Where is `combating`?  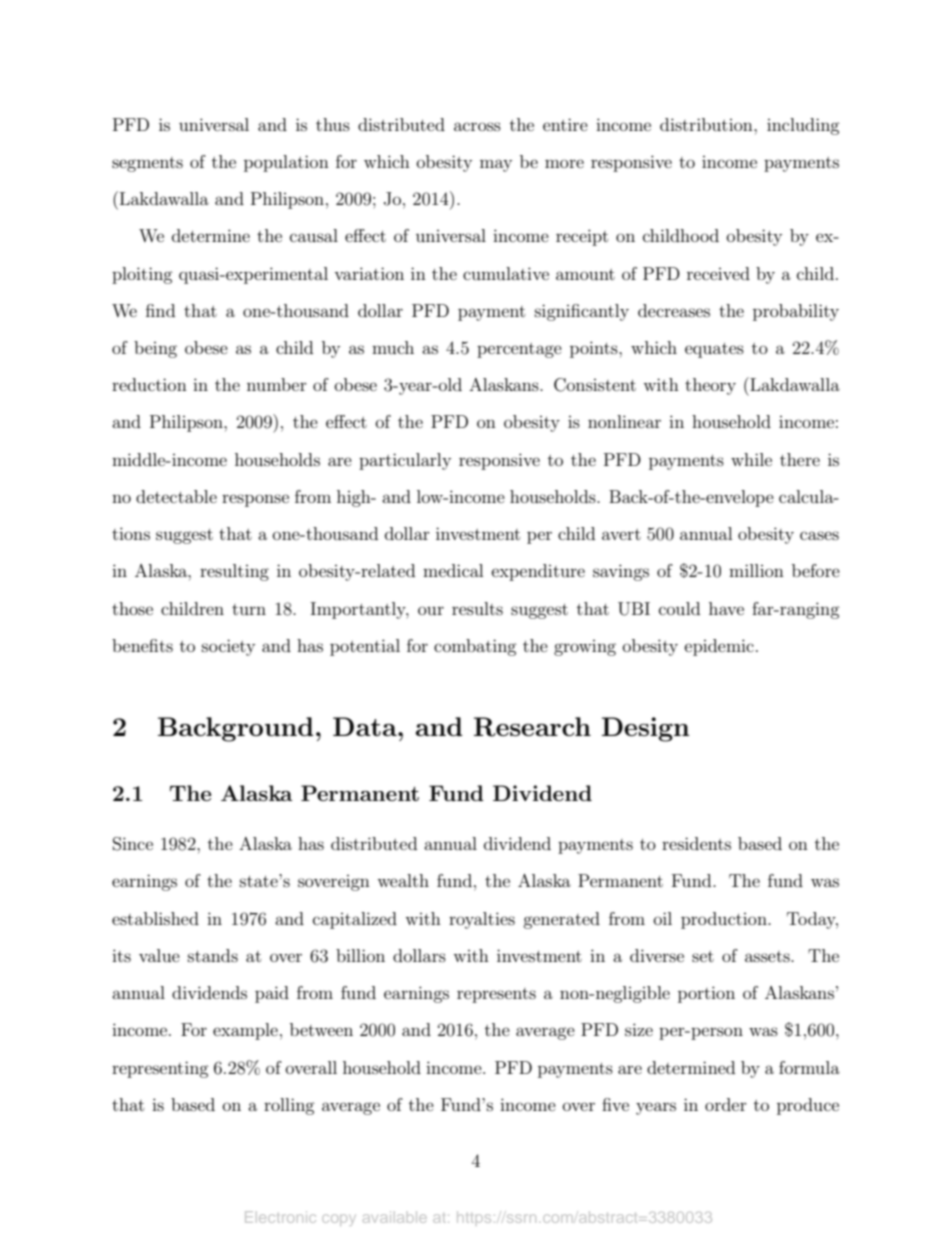
combating is located at coordinates (475, 647).
